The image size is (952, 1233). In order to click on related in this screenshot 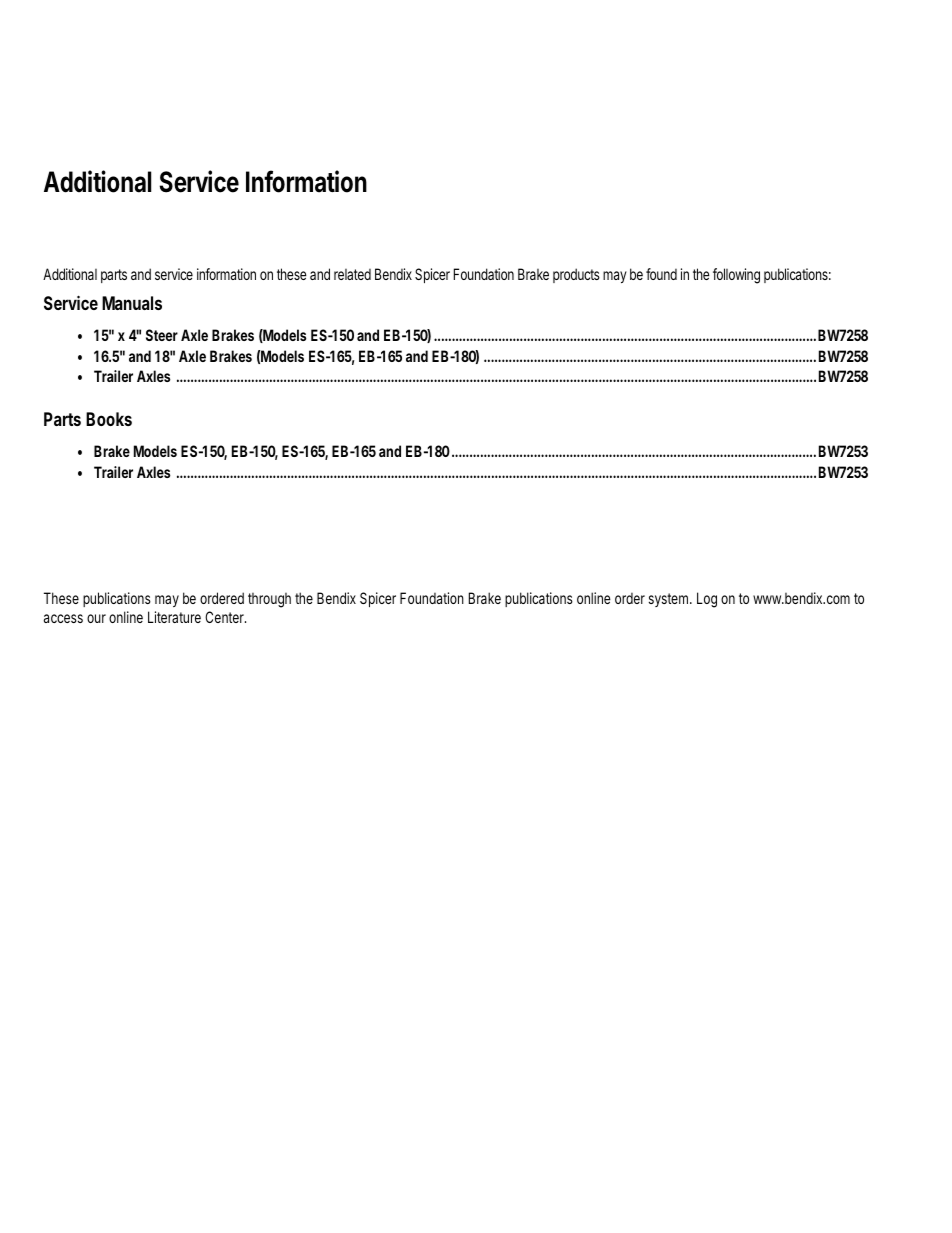, I will do `click(352, 274)`.
